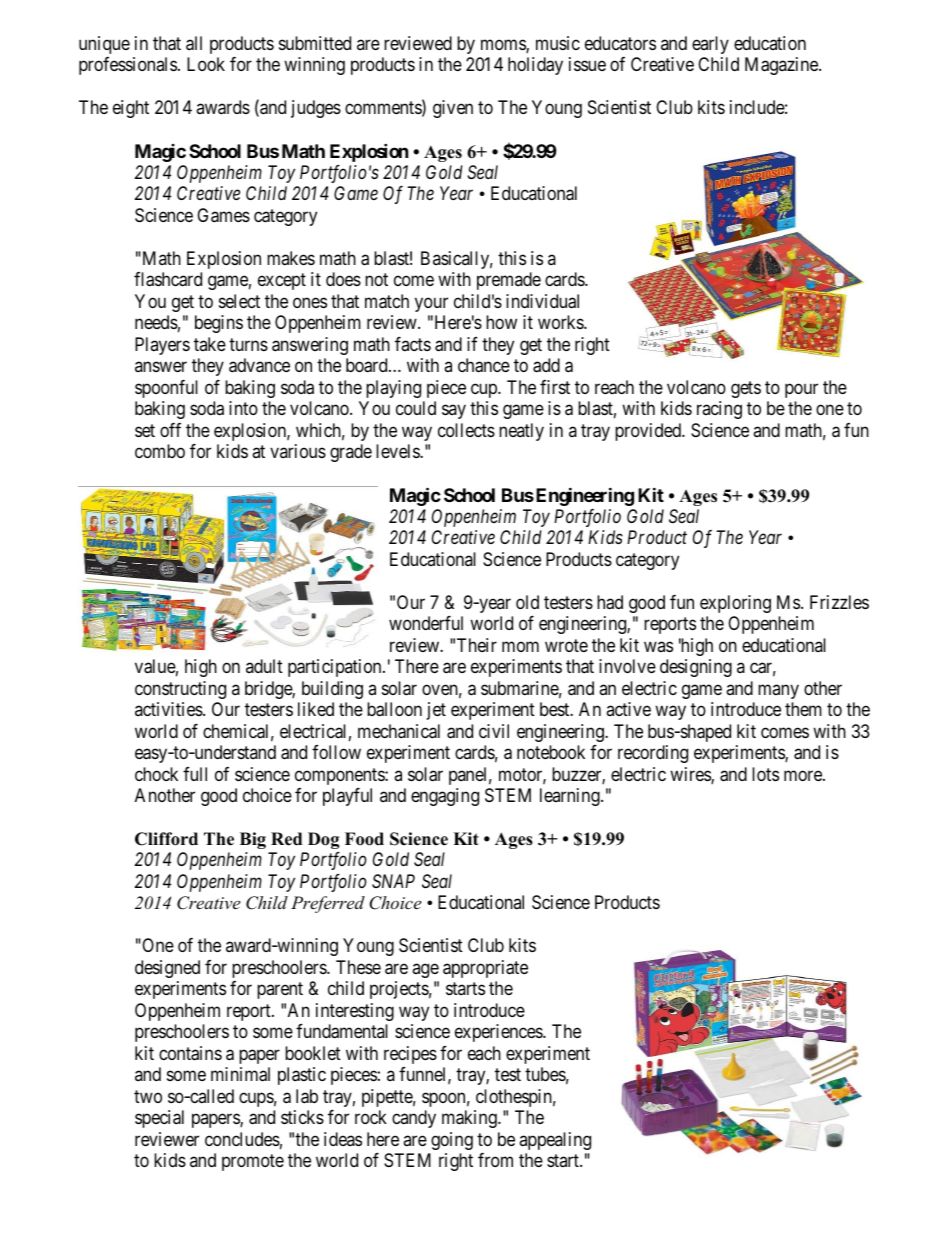  I want to click on engaging, so click(445, 797).
